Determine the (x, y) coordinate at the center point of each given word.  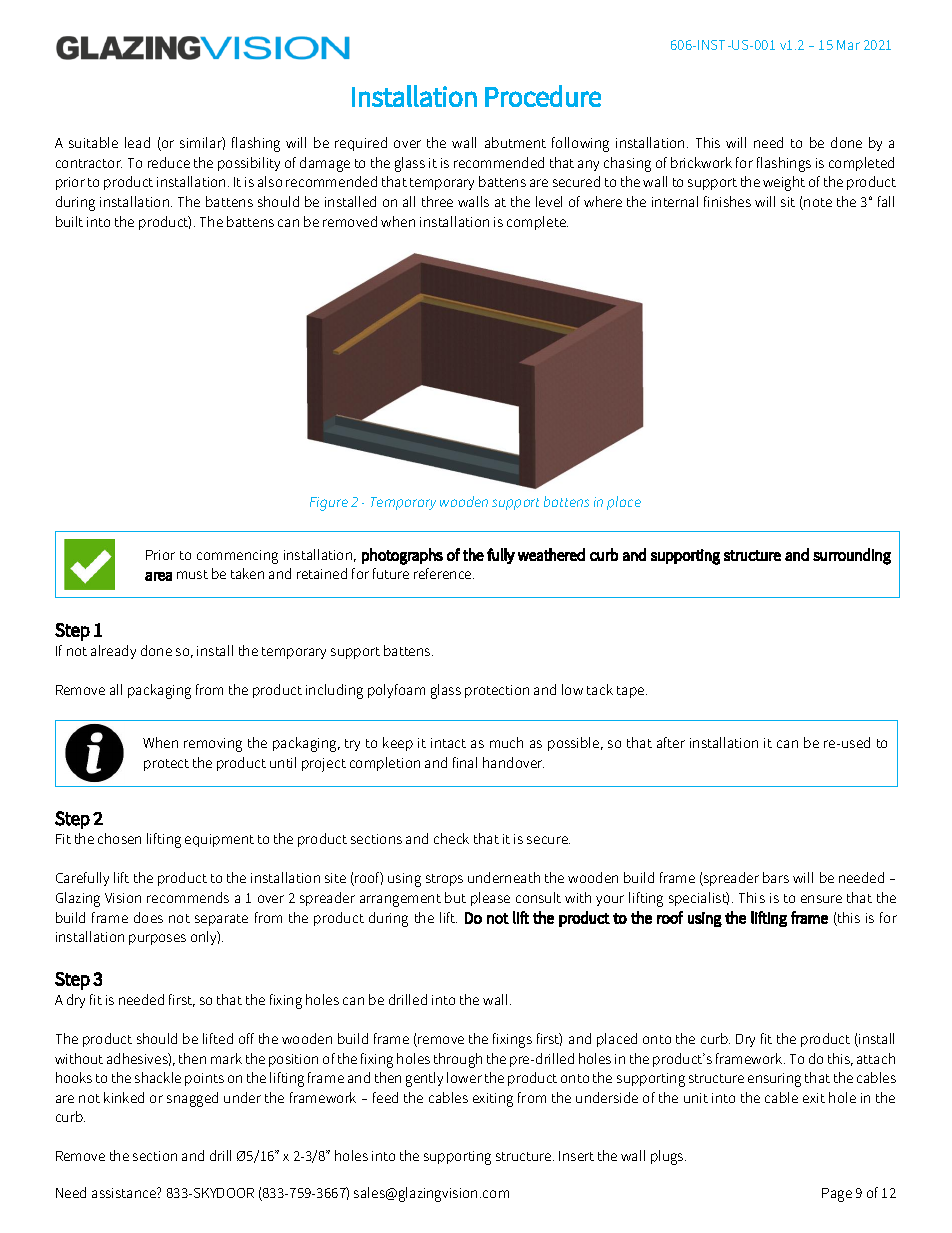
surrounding (852, 556)
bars (776, 877)
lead (137, 142)
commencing (237, 557)
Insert (576, 1156)
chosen (119, 838)
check (451, 838)
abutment (515, 142)
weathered (551, 554)
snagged (192, 1099)
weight (784, 183)
